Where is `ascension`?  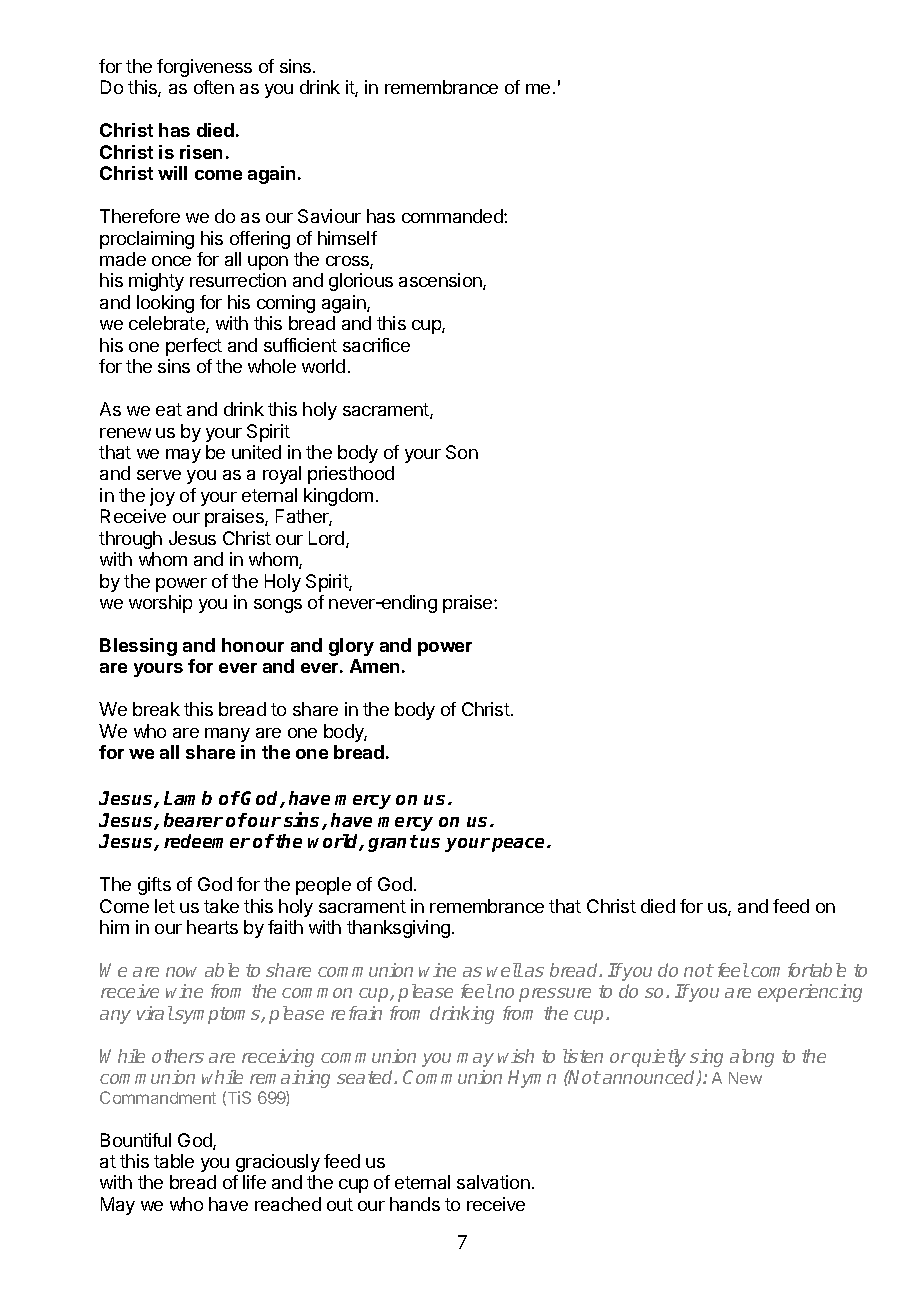
ascension is located at coordinates (441, 281).
